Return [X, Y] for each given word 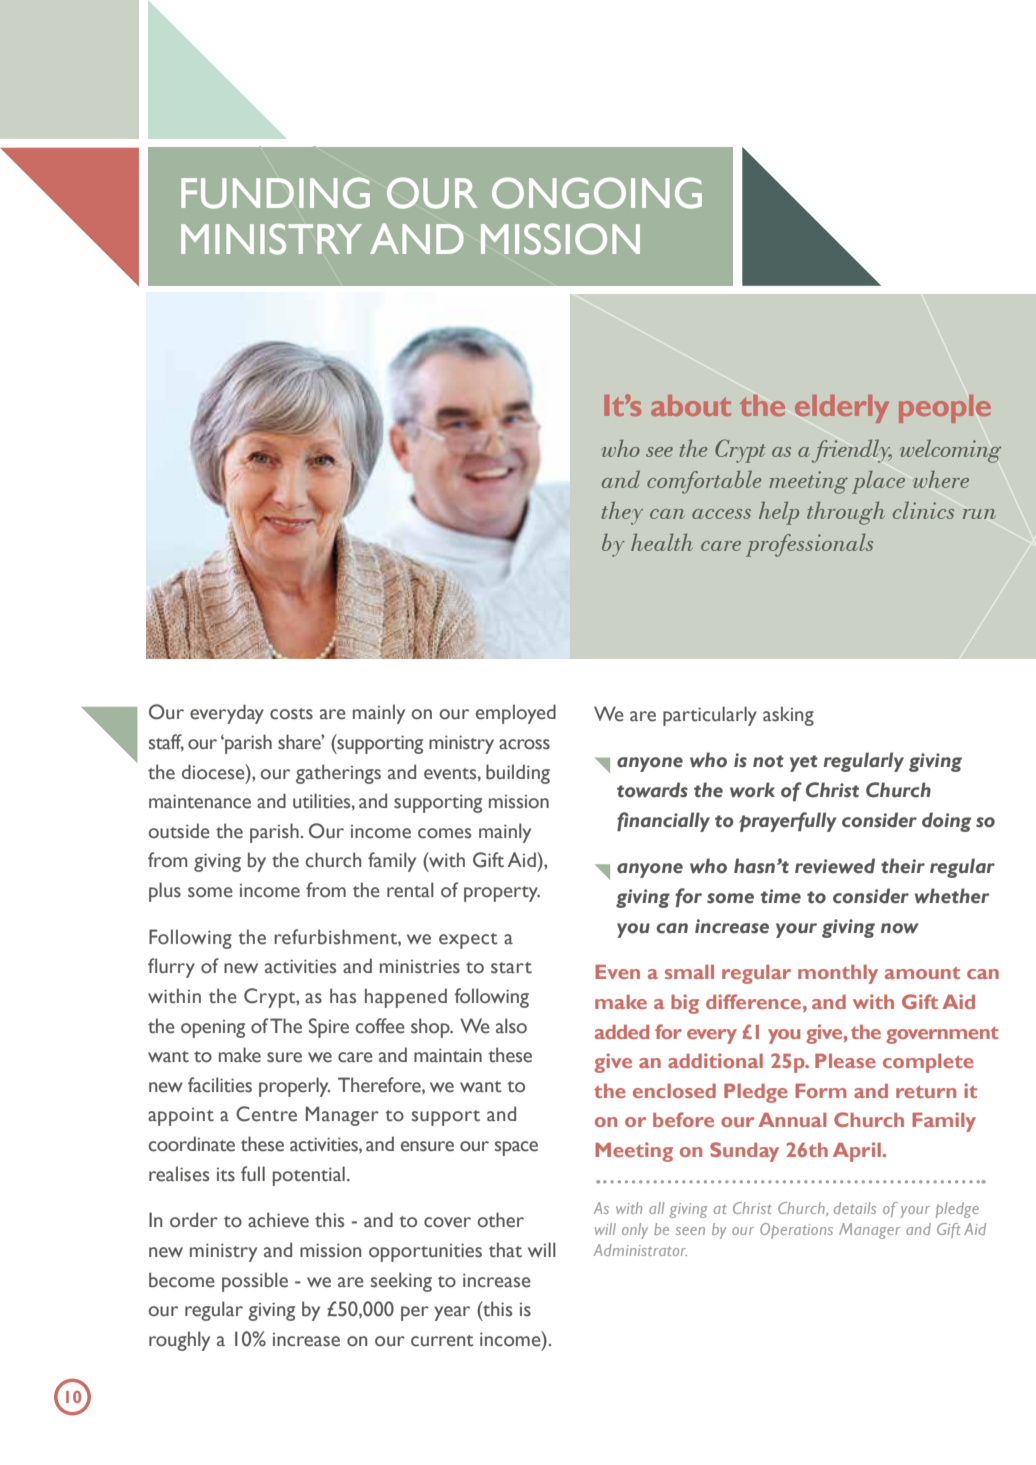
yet [804, 763]
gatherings [338, 774]
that [505, 1250]
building [518, 774]
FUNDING [275, 193]
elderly [842, 409]
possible [255, 1282]
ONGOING [597, 193]
